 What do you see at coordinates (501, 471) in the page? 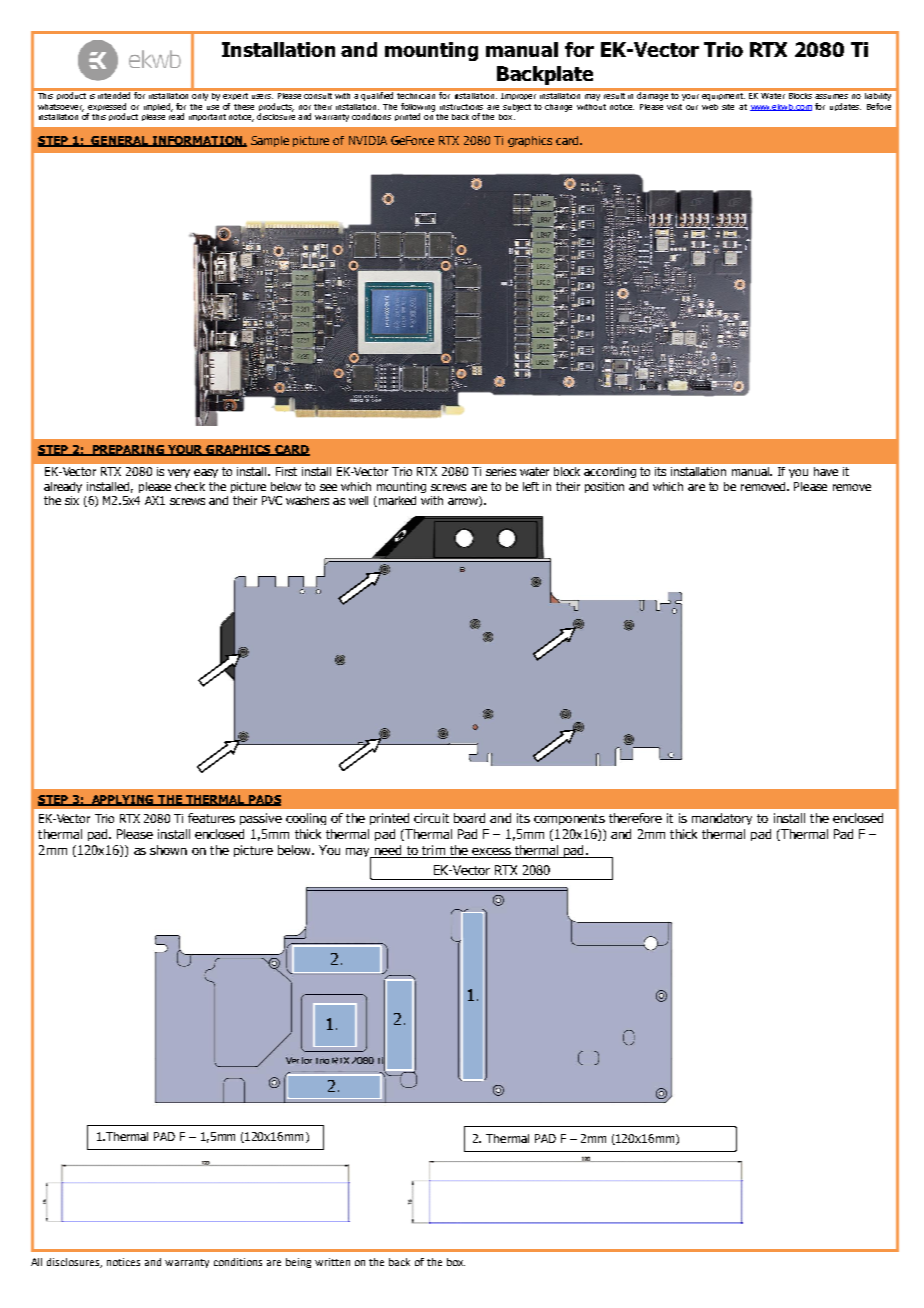
I see `series` at bounding box center [501, 471].
